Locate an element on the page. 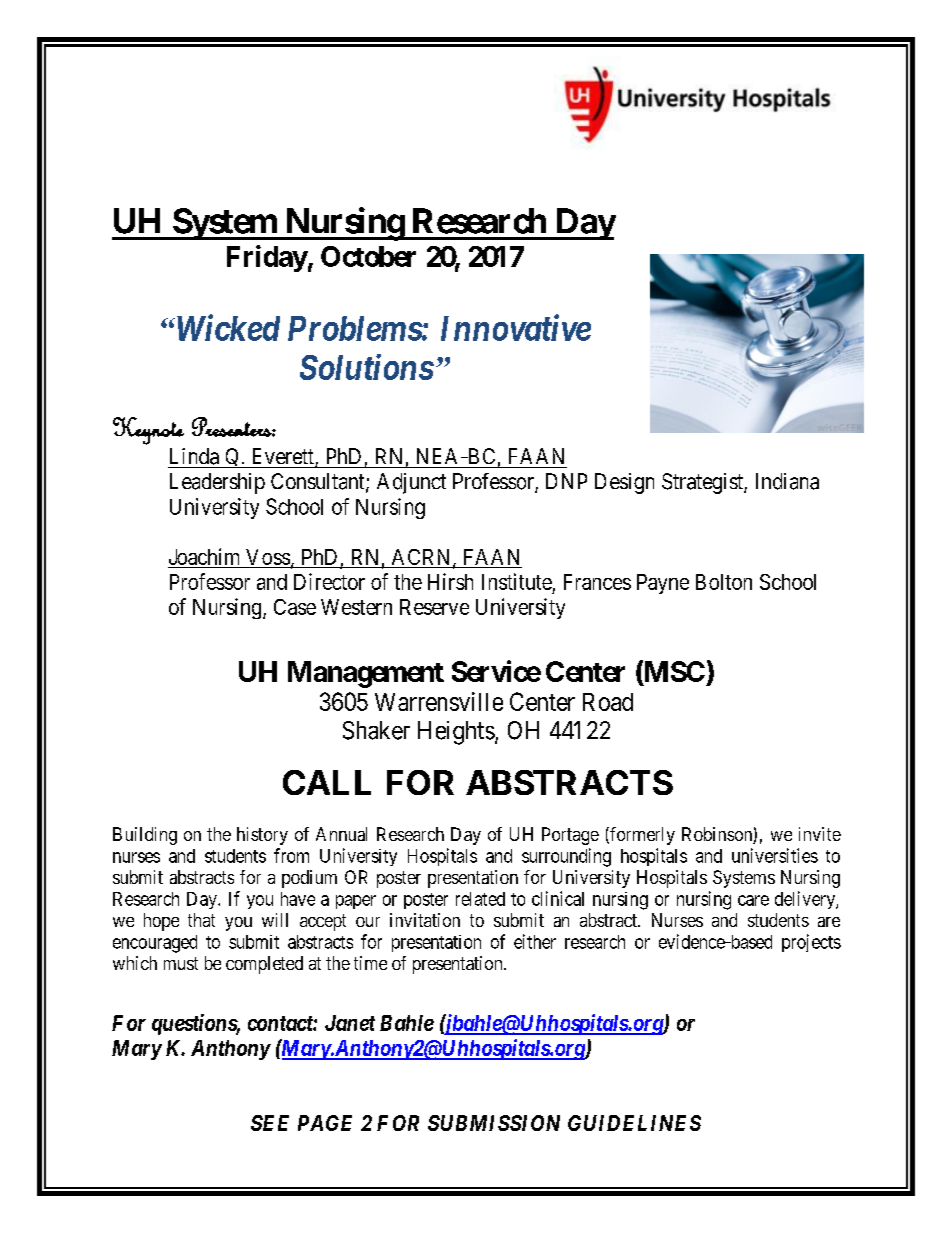  Bolton is located at coordinates (724, 582).
